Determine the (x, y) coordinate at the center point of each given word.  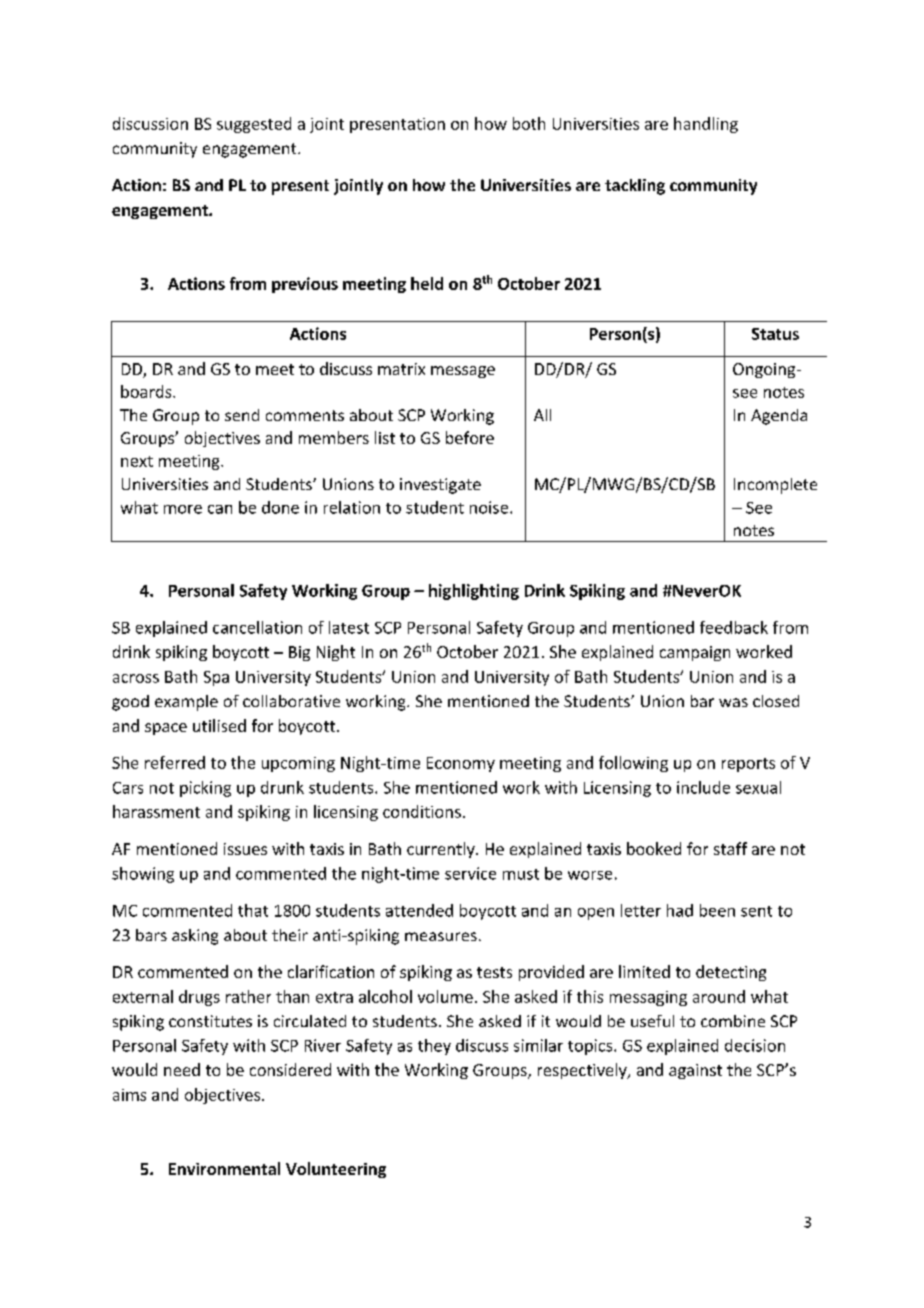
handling (706, 125)
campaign (695, 653)
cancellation (257, 627)
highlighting (474, 592)
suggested (254, 125)
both (529, 123)
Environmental (224, 1168)
